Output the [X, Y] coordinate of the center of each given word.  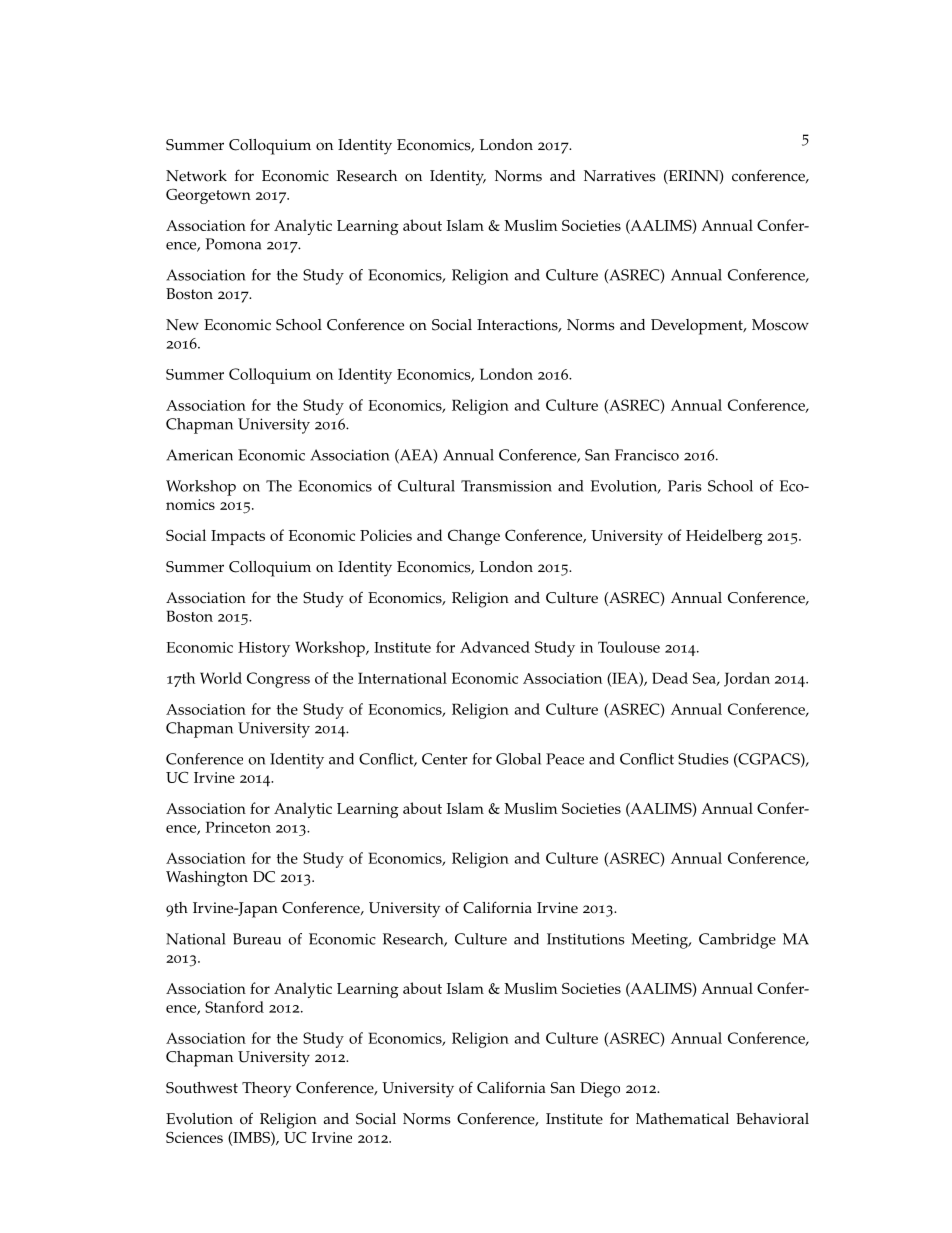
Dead [670, 678]
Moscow [780, 325]
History [264, 649]
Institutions [585, 939]
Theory [266, 1090]
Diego [600, 1090]
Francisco [647, 455]
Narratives [620, 176]
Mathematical [682, 1119]
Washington [207, 879]
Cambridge [737, 941]
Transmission [506, 486]
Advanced [495, 647]
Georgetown [208, 196]
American [199, 455]
